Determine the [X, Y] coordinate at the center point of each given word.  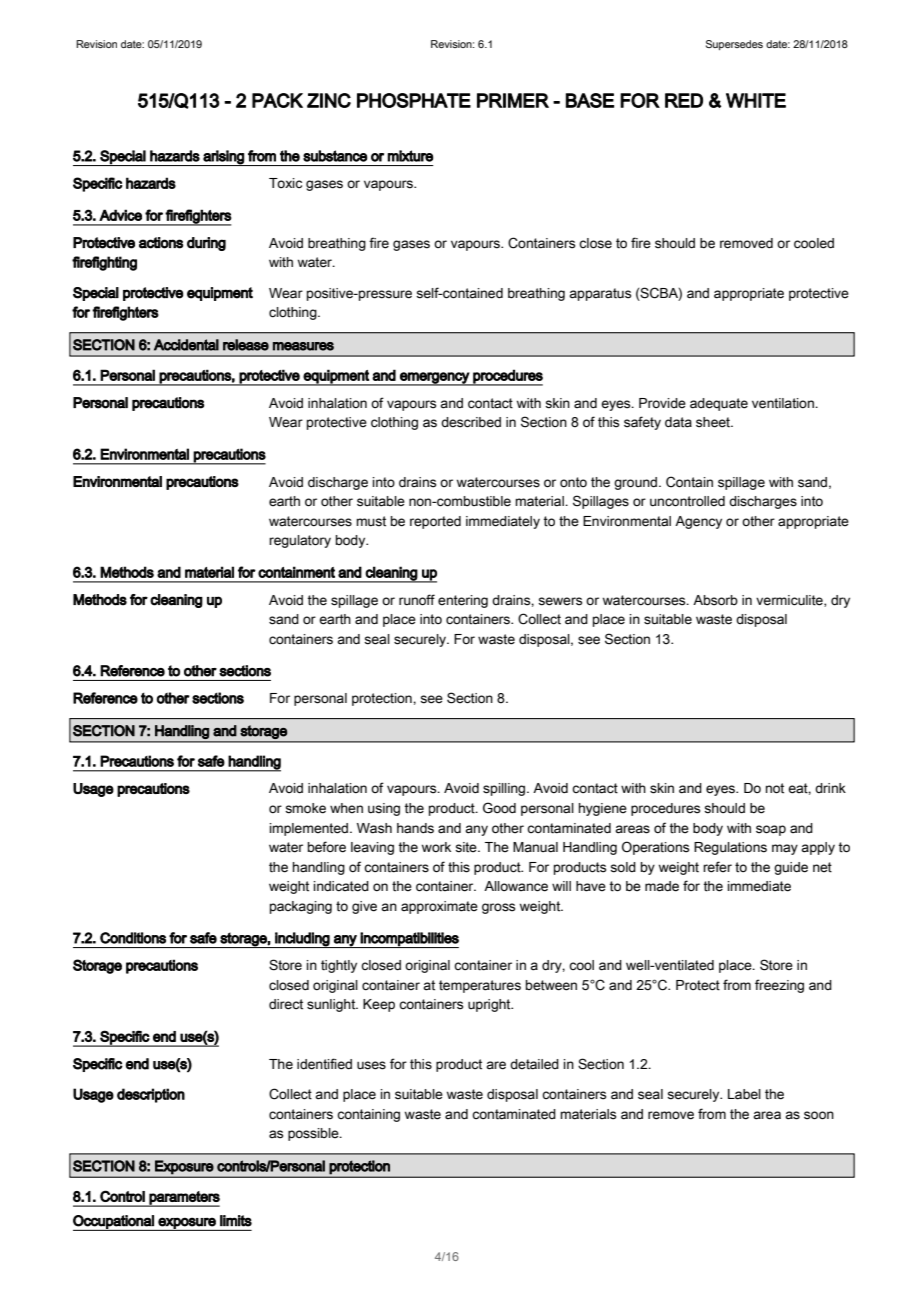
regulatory [300, 541]
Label [744, 1094]
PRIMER [513, 100]
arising [223, 158]
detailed [534, 1064]
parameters [184, 1199]
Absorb [715, 600]
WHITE [756, 100]
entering [463, 601]
